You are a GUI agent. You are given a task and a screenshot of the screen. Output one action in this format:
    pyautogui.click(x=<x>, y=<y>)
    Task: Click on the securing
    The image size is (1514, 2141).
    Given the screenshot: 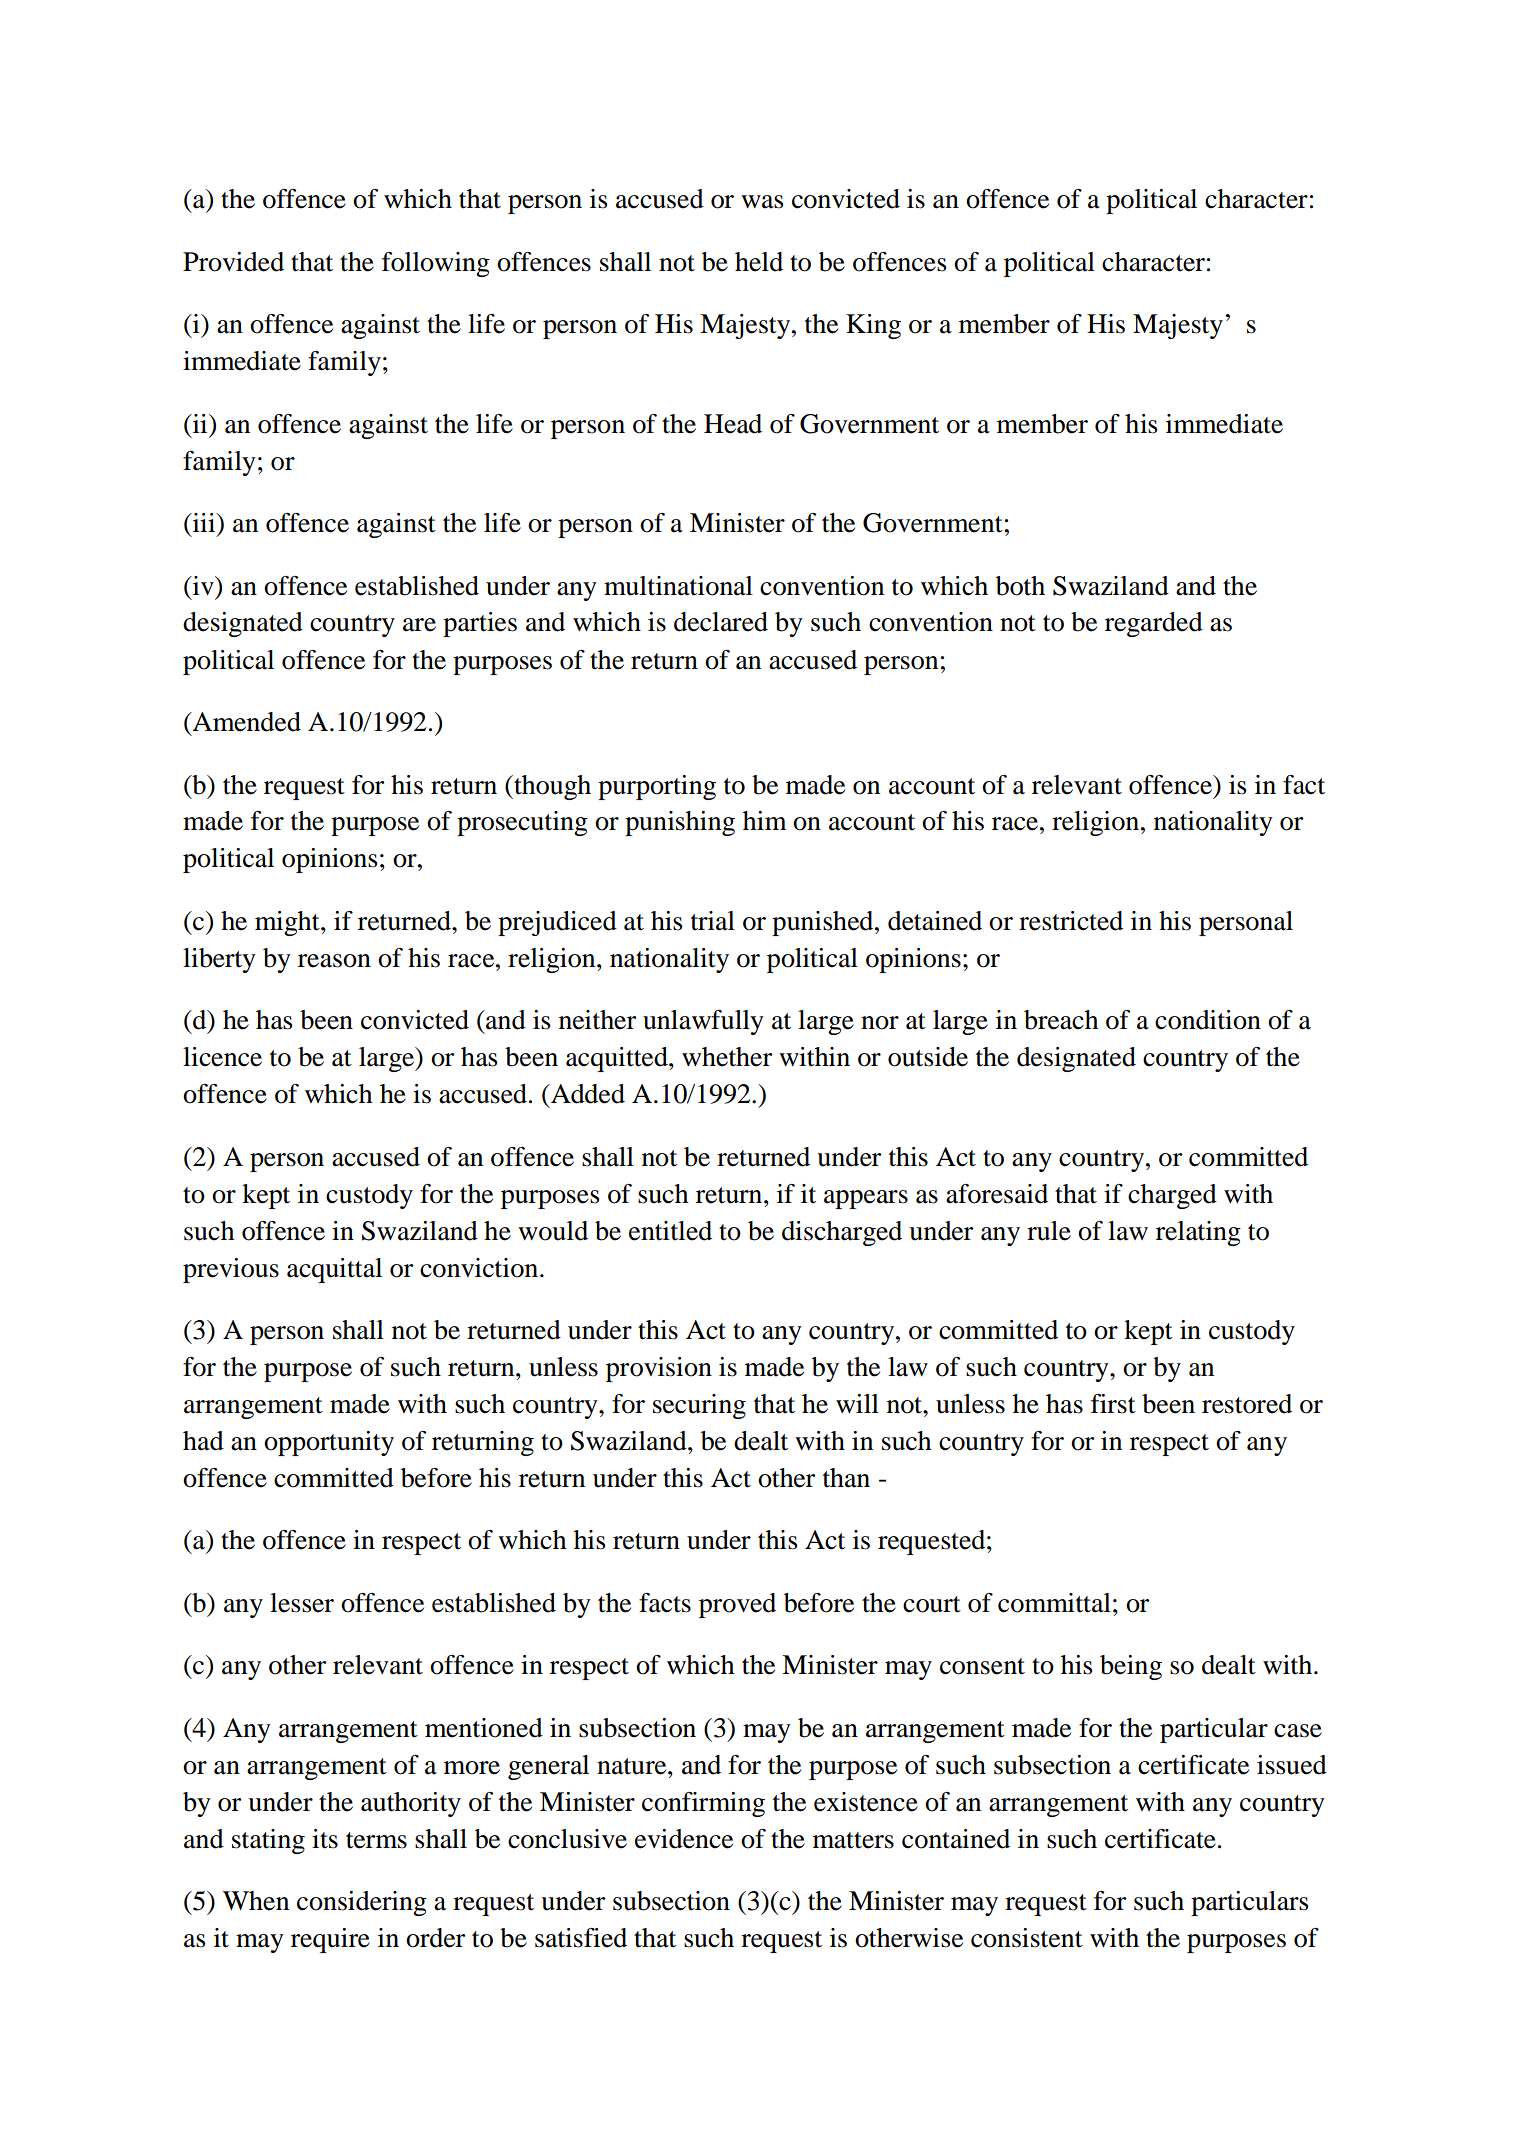 What is the action you would take?
    pyautogui.click(x=699, y=1406)
